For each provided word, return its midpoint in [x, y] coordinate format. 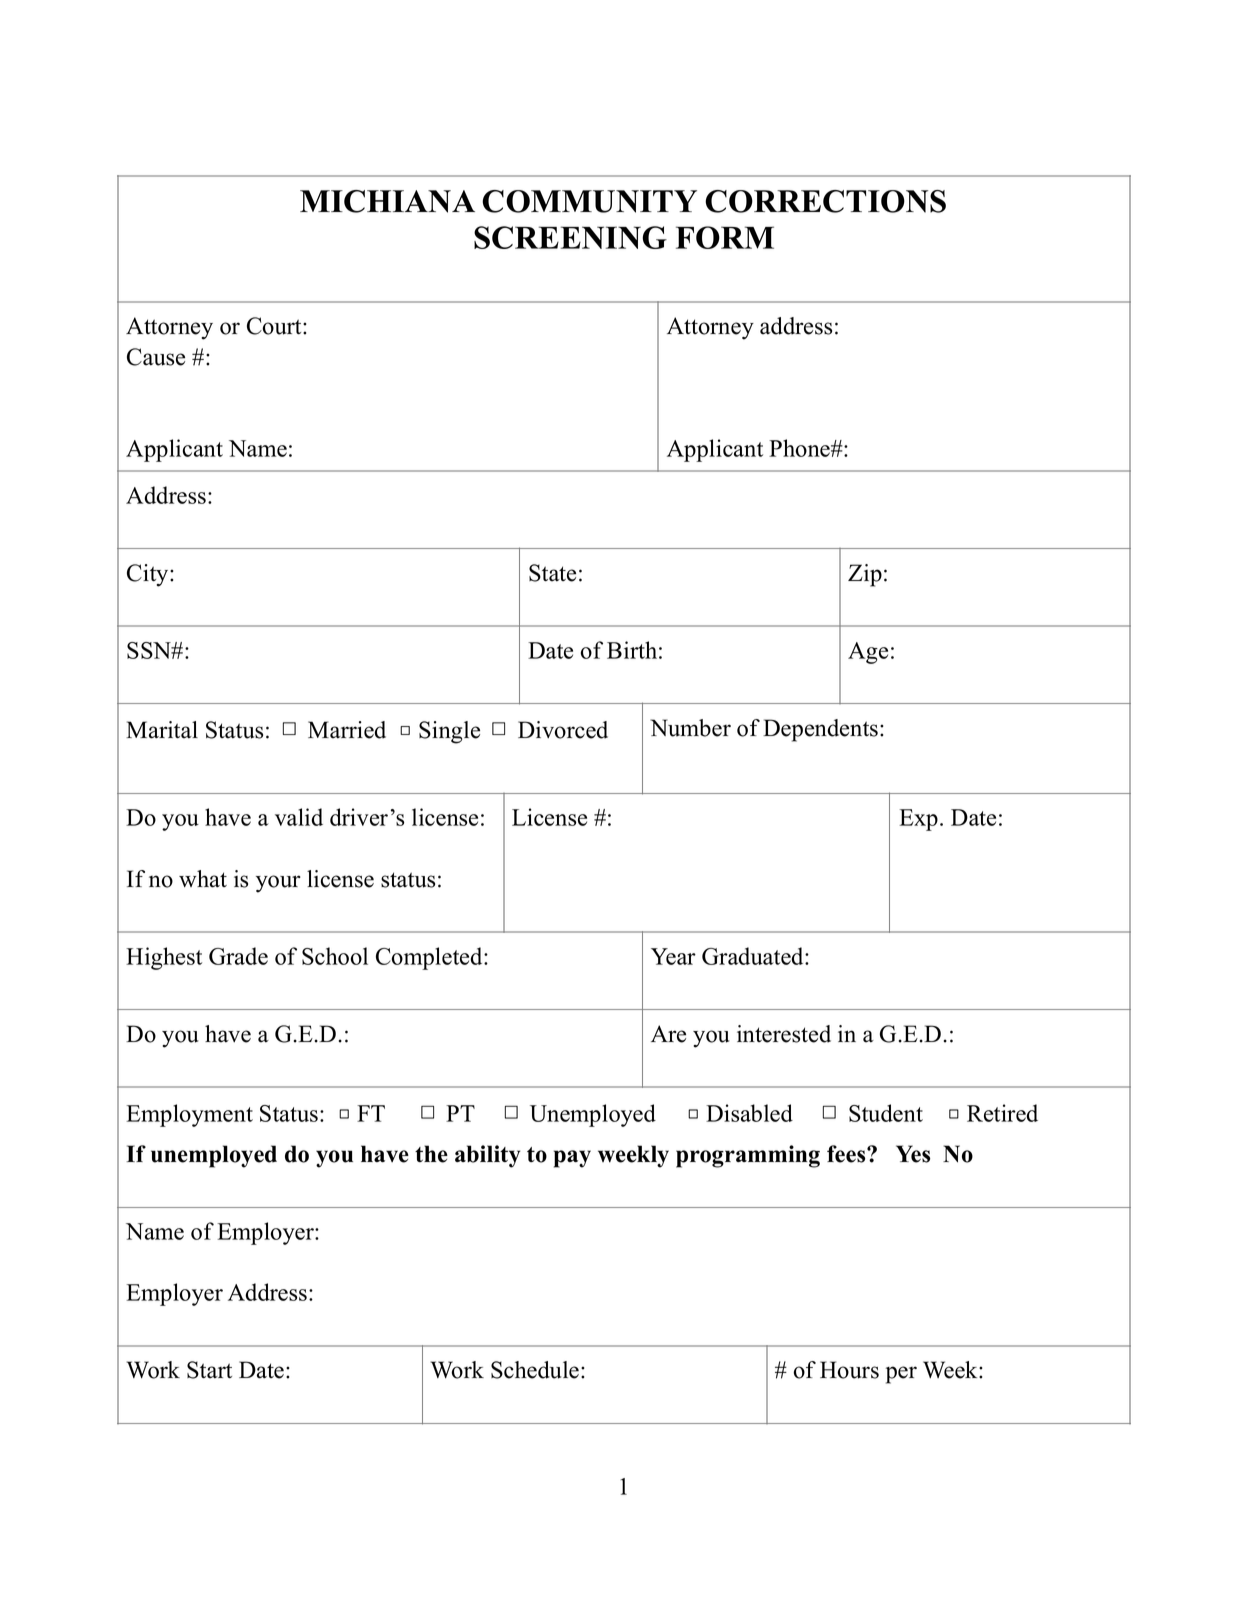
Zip [865, 575]
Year [673, 956]
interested [784, 1034]
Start [209, 1370]
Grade [238, 956]
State [552, 573]
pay [572, 1159]
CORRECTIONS [825, 201]
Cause [156, 357]
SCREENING [570, 237]
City [149, 575]
